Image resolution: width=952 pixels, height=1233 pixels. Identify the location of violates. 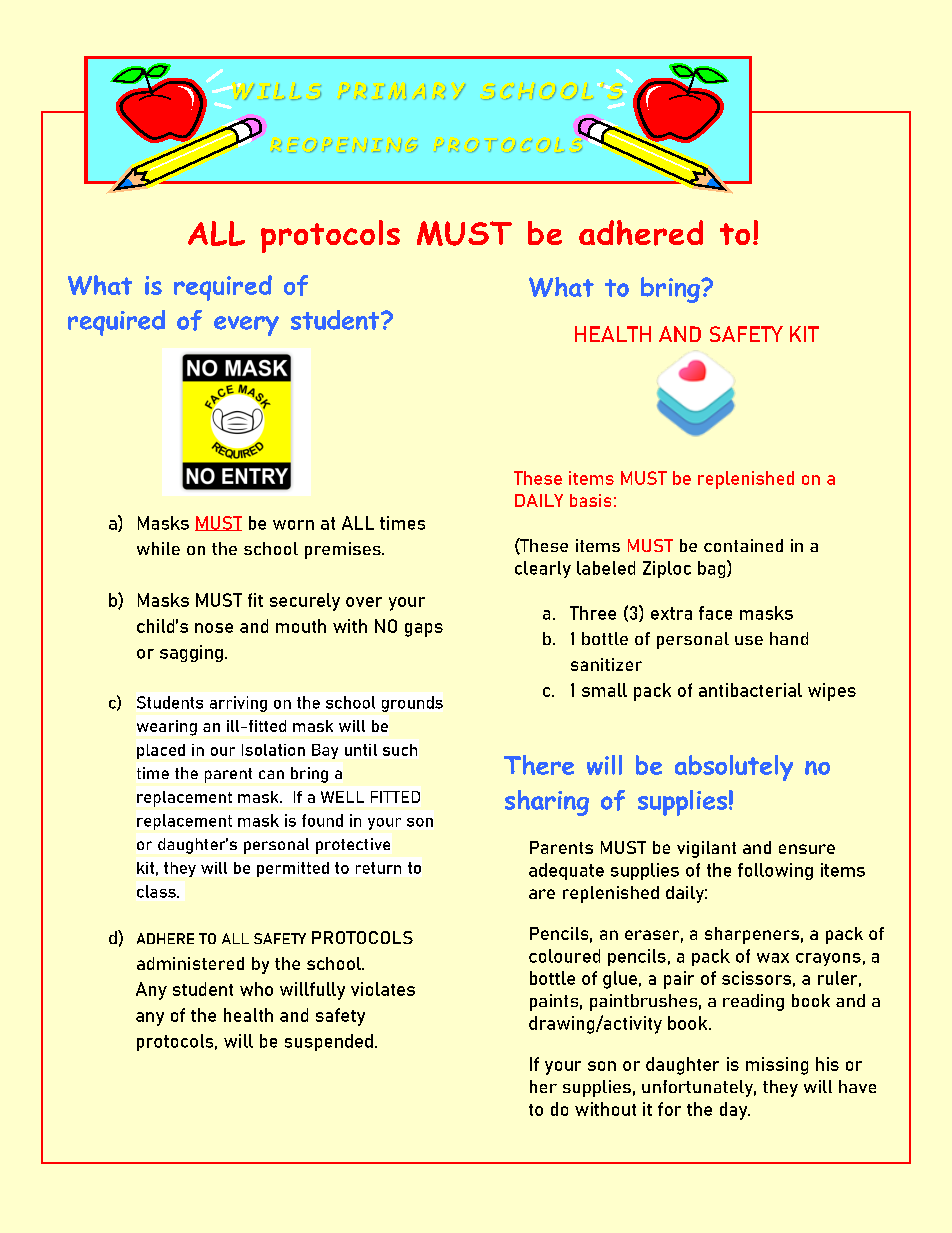
(383, 989).
